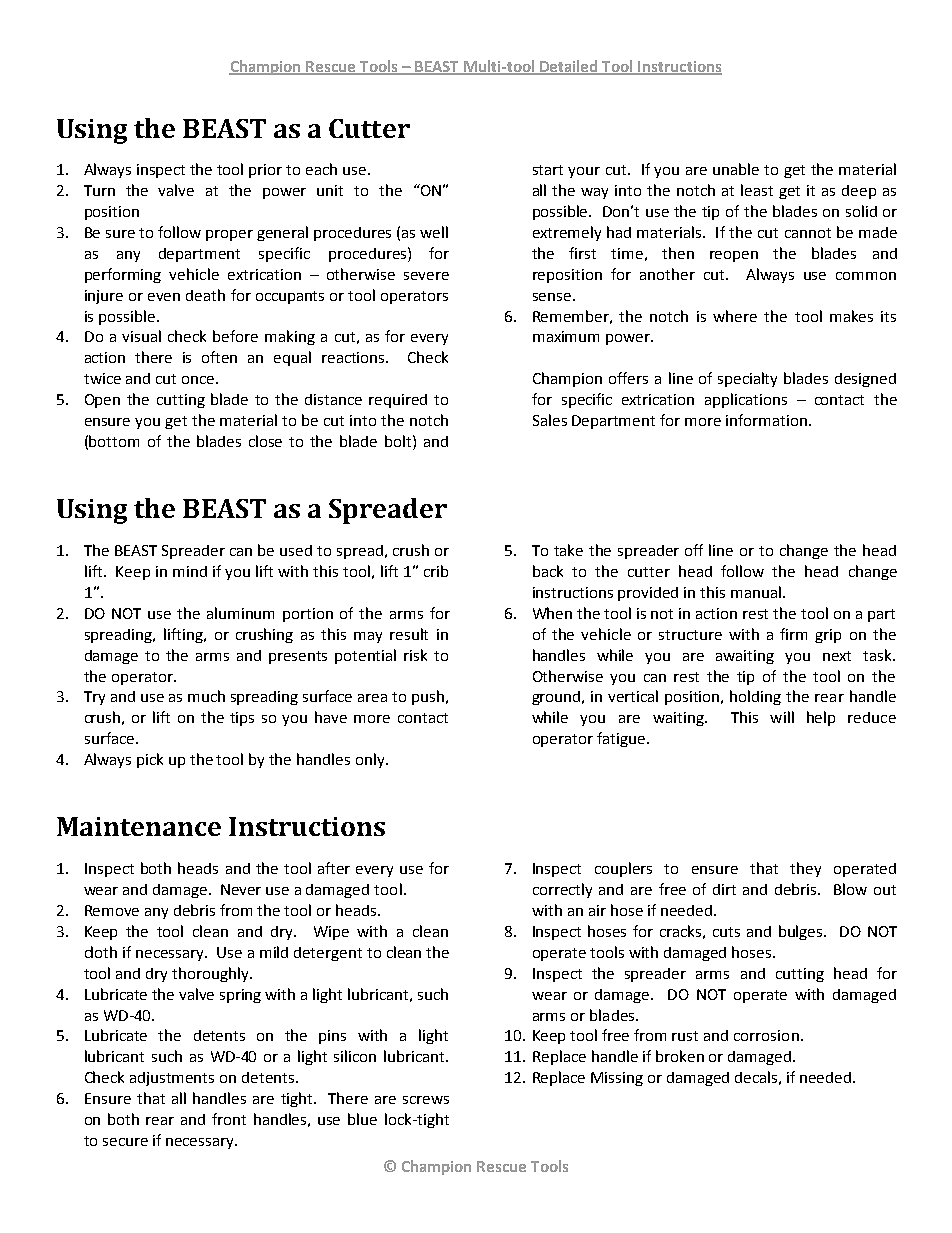  Describe the element at coordinates (756, 592) in the document. I see `manual` at that location.
